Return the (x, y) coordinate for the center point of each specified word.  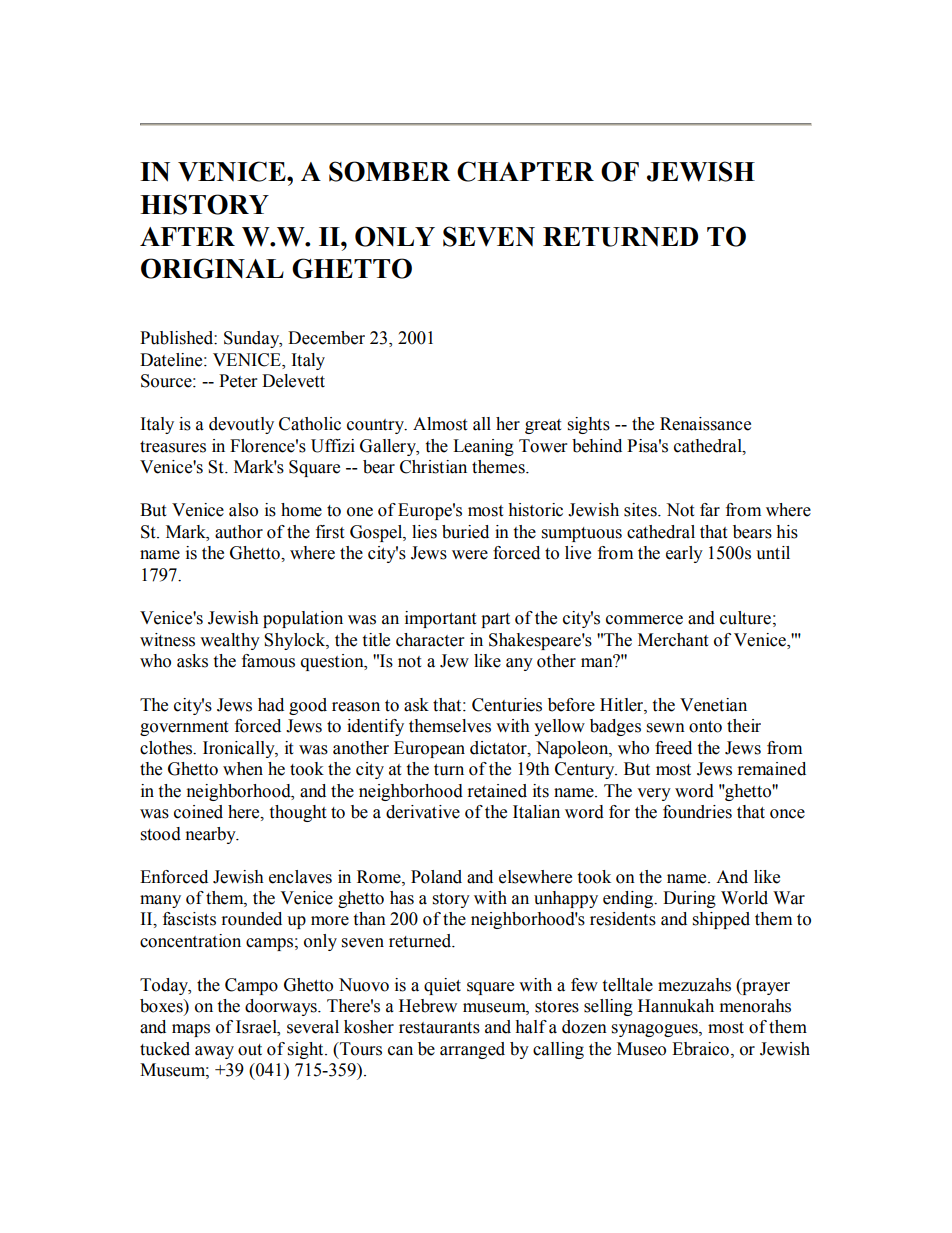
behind (597, 446)
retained (497, 791)
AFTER (187, 236)
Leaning (483, 447)
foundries (697, 812)
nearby (212, 835)
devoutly (241, 425)
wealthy (230, 641)
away (214, 1052)
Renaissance (705, 424)
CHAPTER (525, 171)
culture (745, 618)
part (495, 620)
